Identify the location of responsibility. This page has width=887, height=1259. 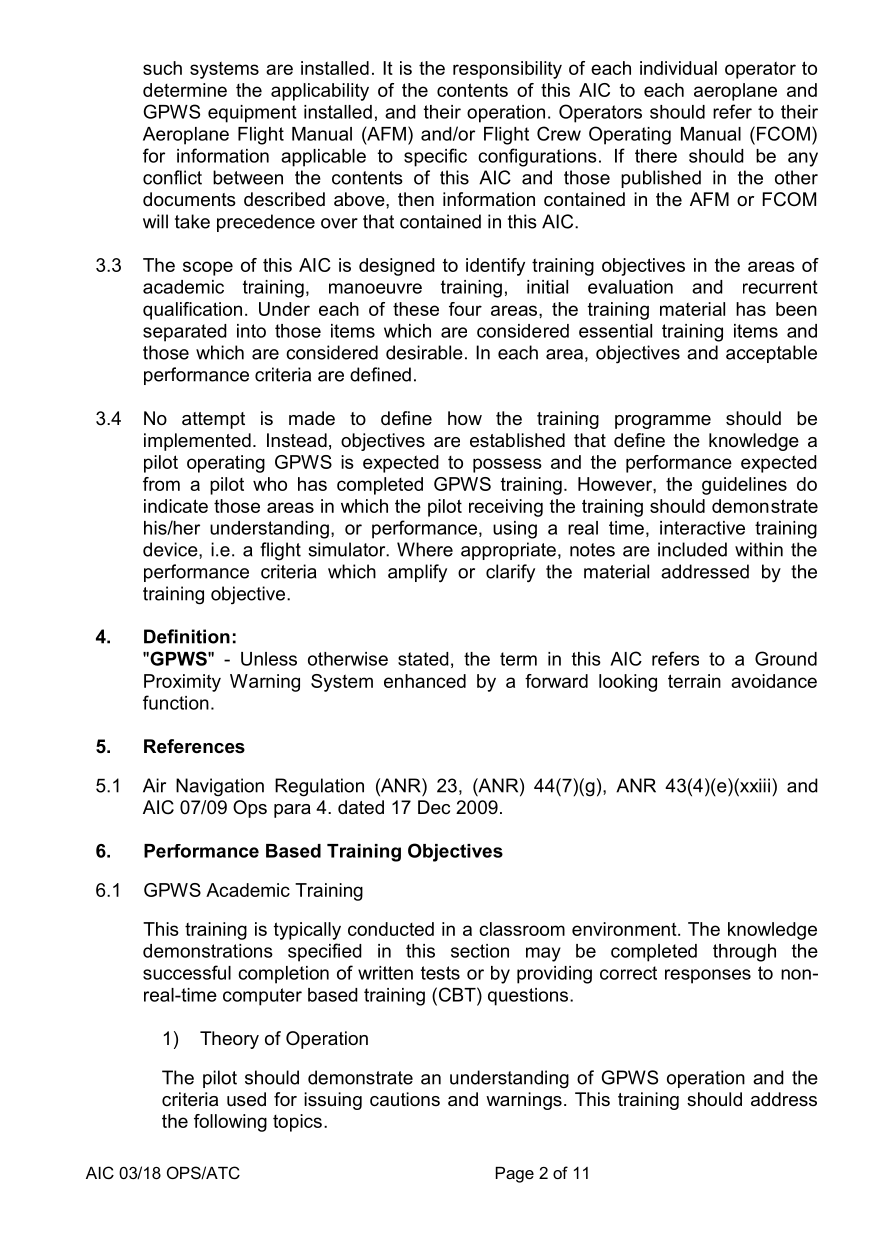
(507, 70).
